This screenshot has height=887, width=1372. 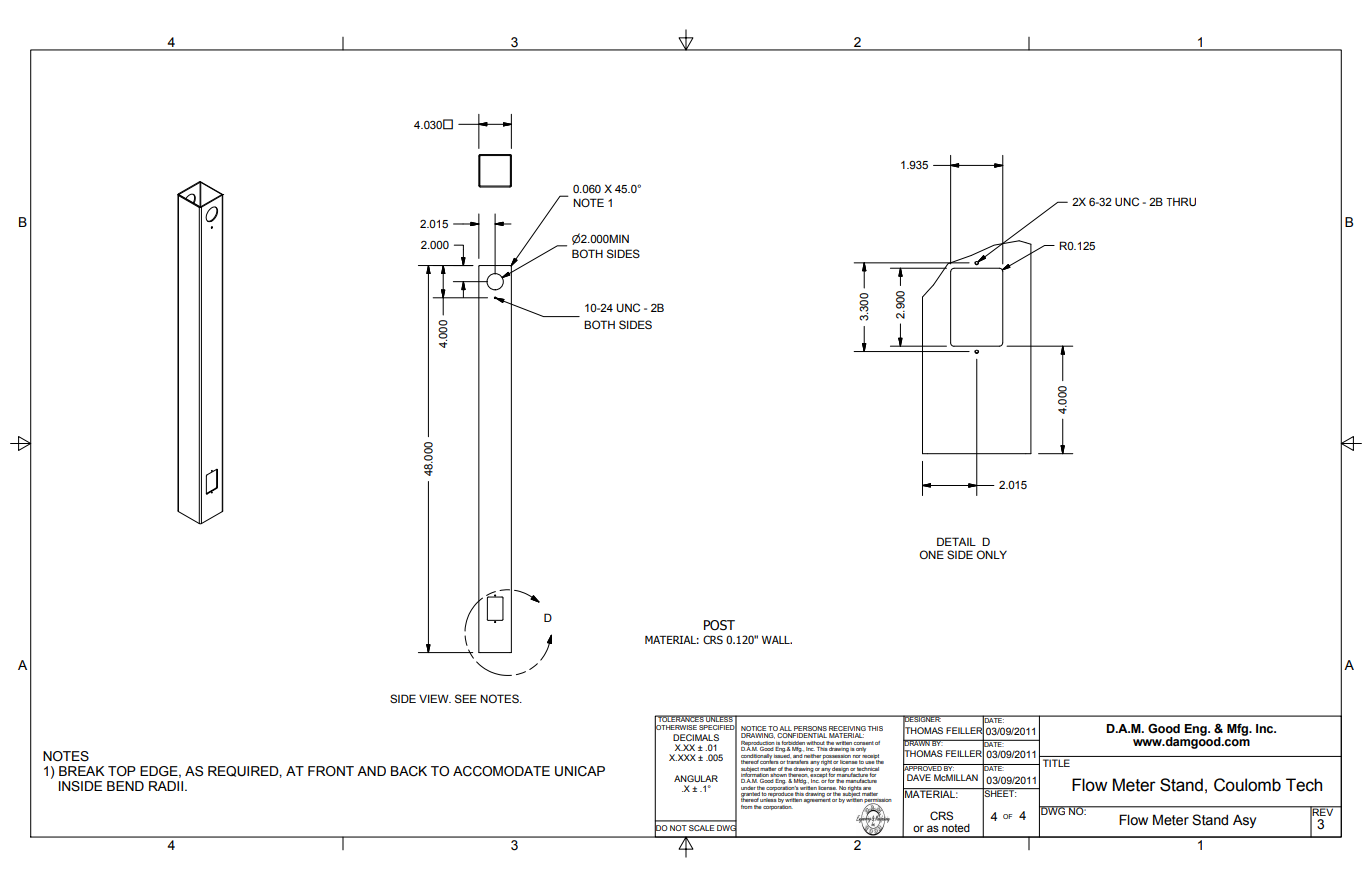 I want to click on ANGULAR, so click(x=696, y=778).
